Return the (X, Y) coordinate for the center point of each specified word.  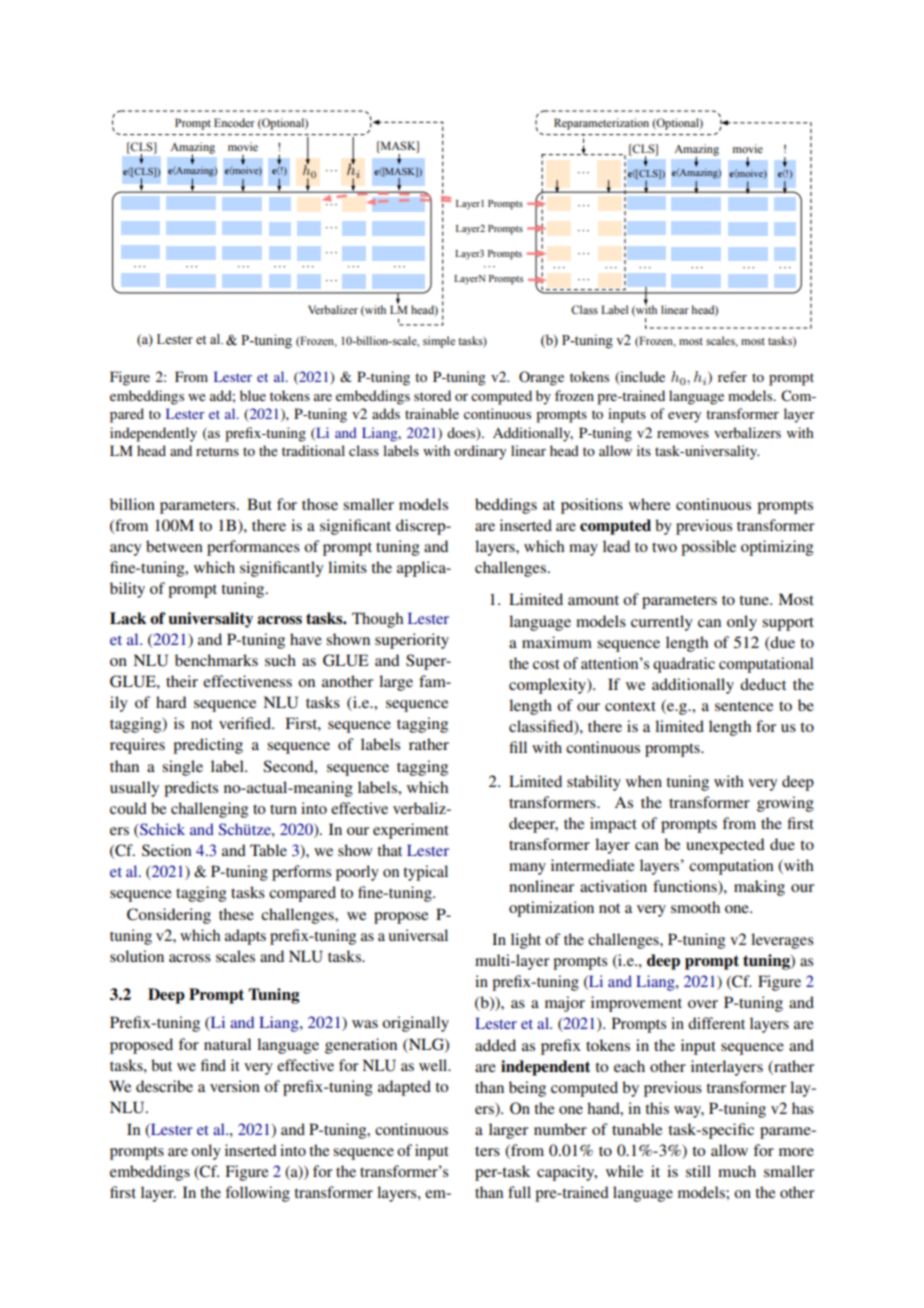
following (257, 1194)
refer (732, 376)
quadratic (684, 665)
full (519, 1192)
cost (546, 664)
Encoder (234, 122)
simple (439, 342)
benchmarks (216, 660)
